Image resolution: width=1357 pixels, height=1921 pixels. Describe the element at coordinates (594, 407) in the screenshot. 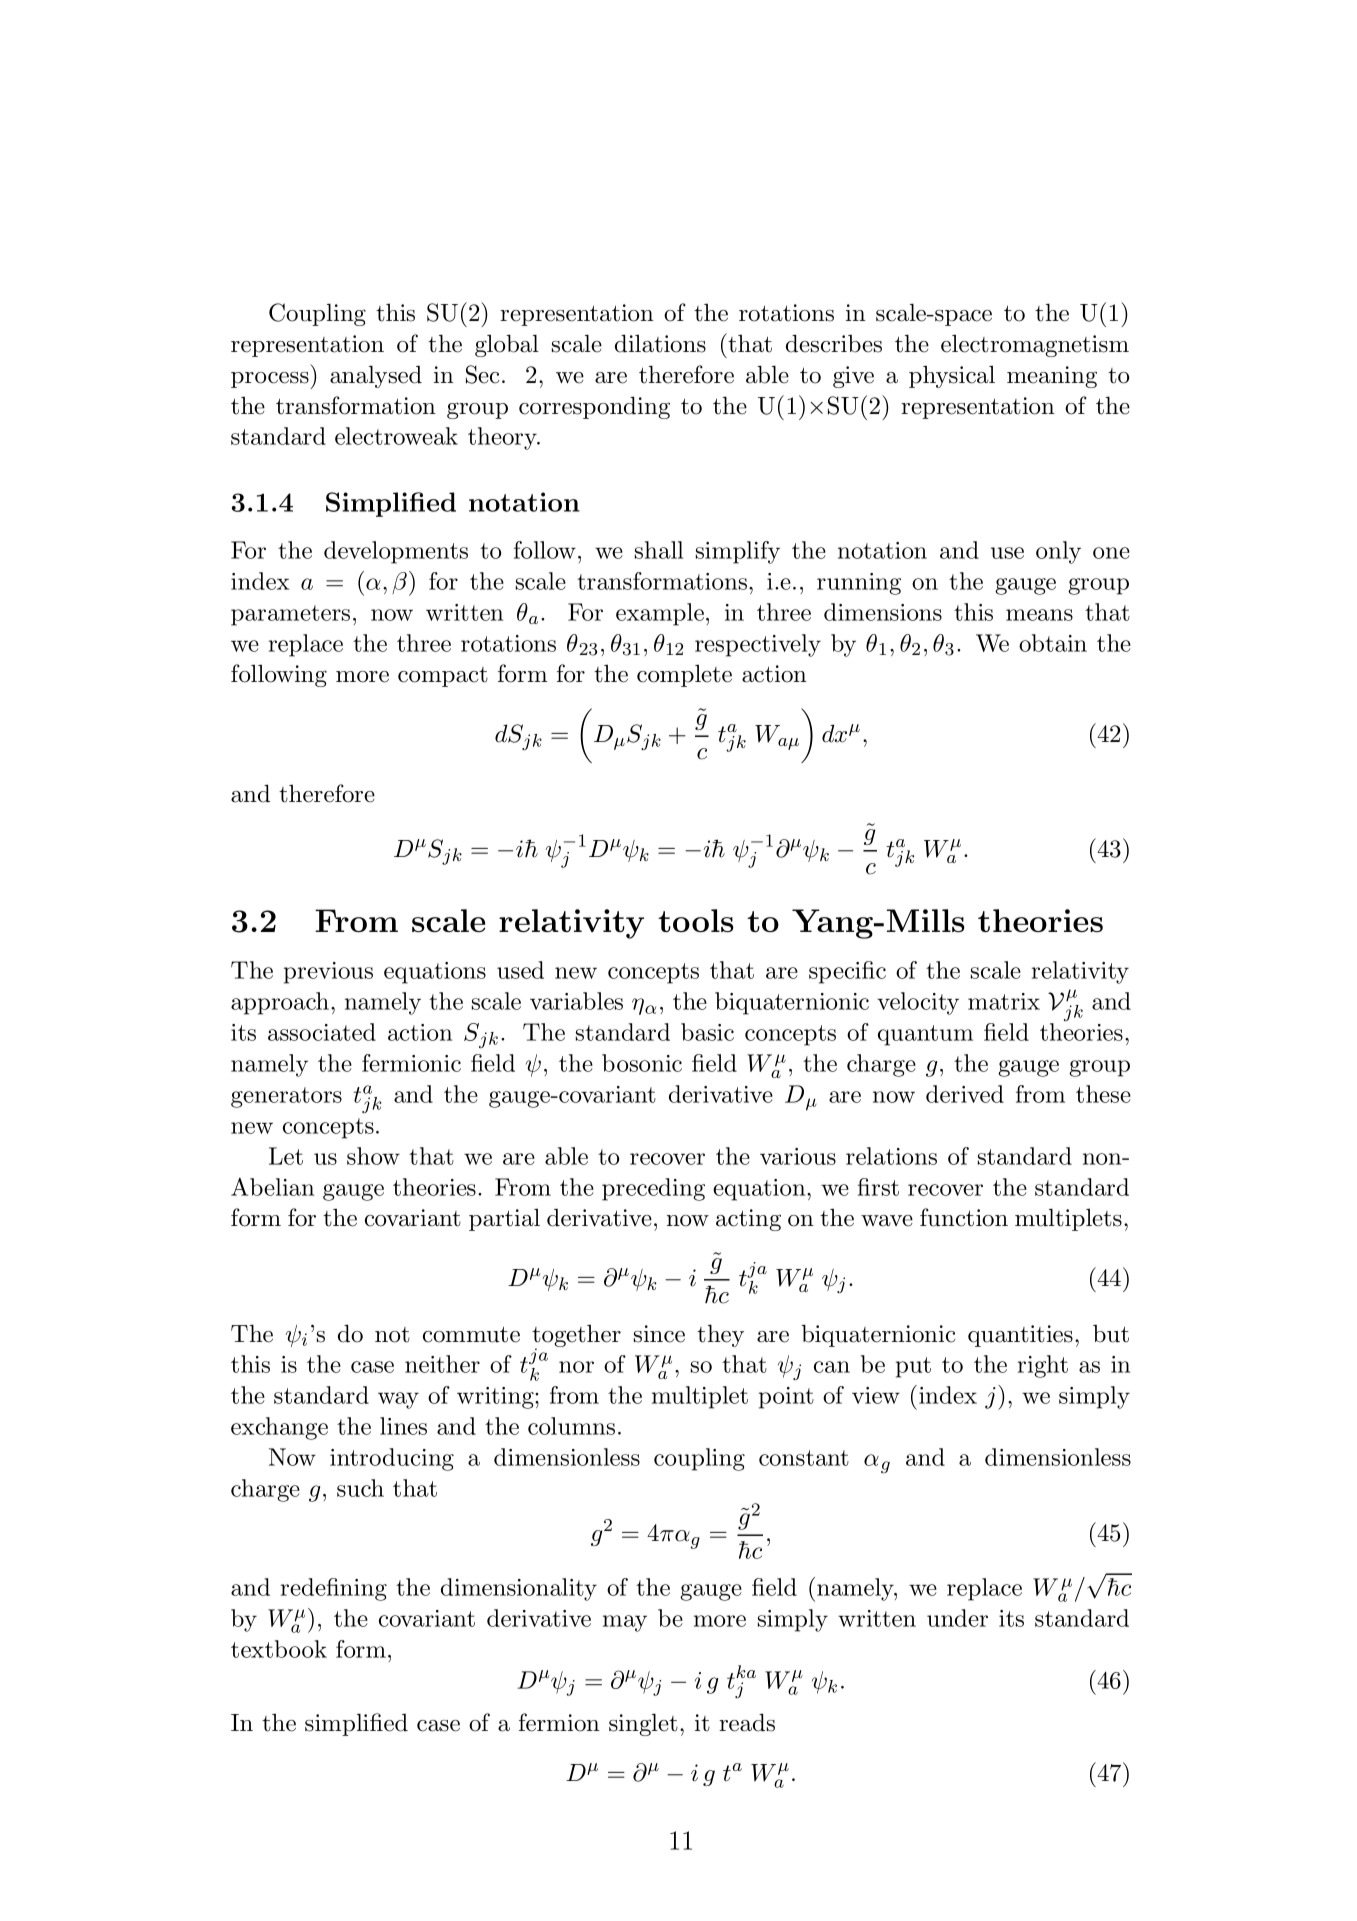

I see `corresponding` at that location.
